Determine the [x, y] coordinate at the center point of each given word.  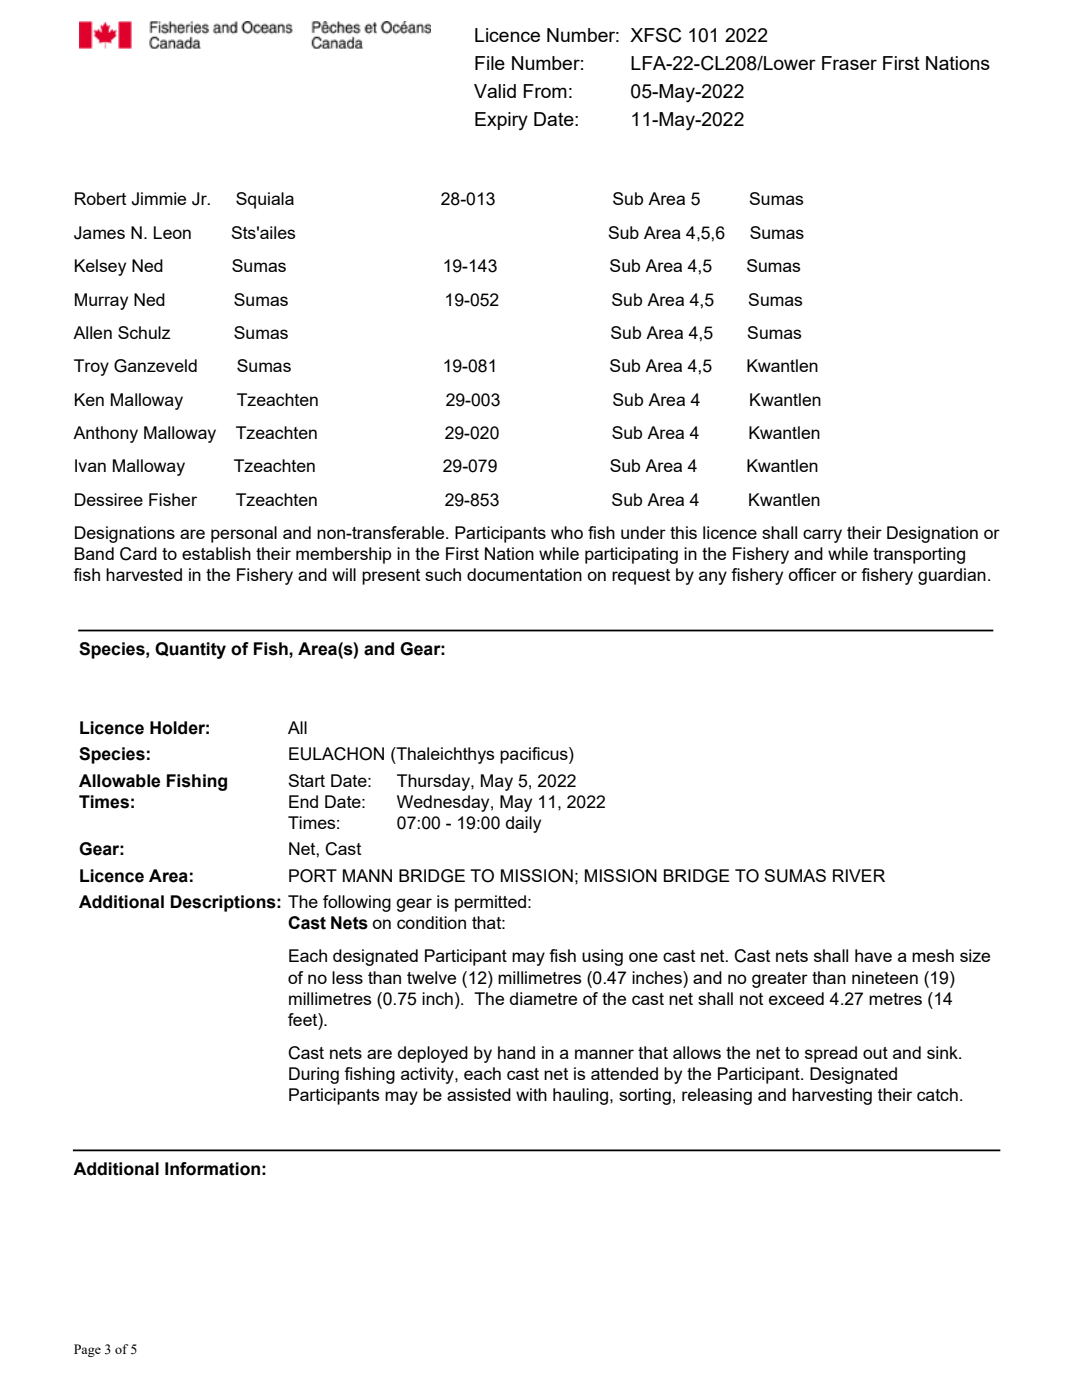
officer [812, 574]
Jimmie [158, 199]
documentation [524, 574]
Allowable [119, 781]
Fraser [849, 63]
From [545, 91]
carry [822, 536]
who [567, 532]
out [875, 1053]
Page [87, 1350]
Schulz [144, 332]
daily [523, 824]
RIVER [859, 875]
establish [216, 553]
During [314, 1075]
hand [516, 1052]
